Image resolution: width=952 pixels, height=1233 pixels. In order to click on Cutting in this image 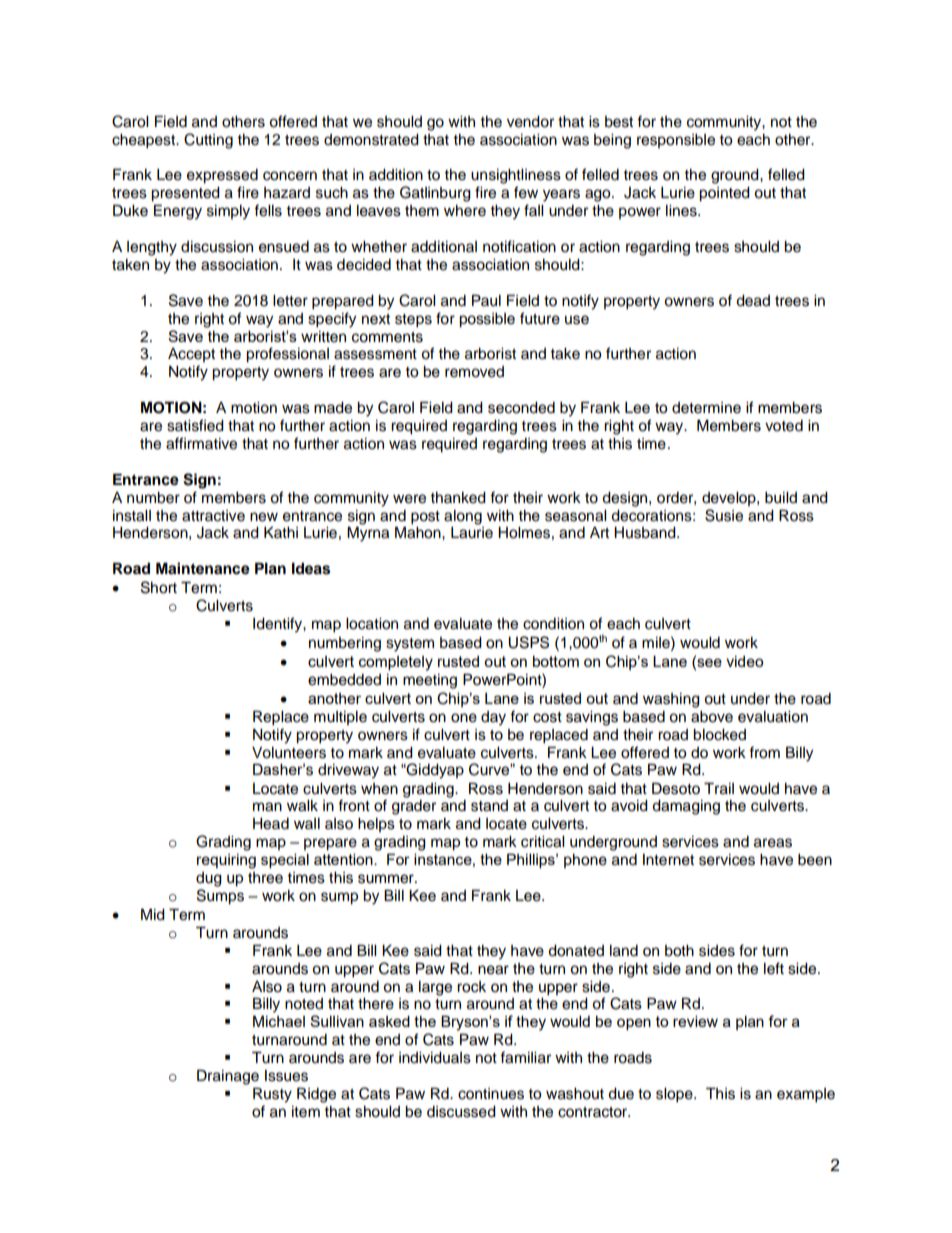, I will do `click(208, 141)`.
